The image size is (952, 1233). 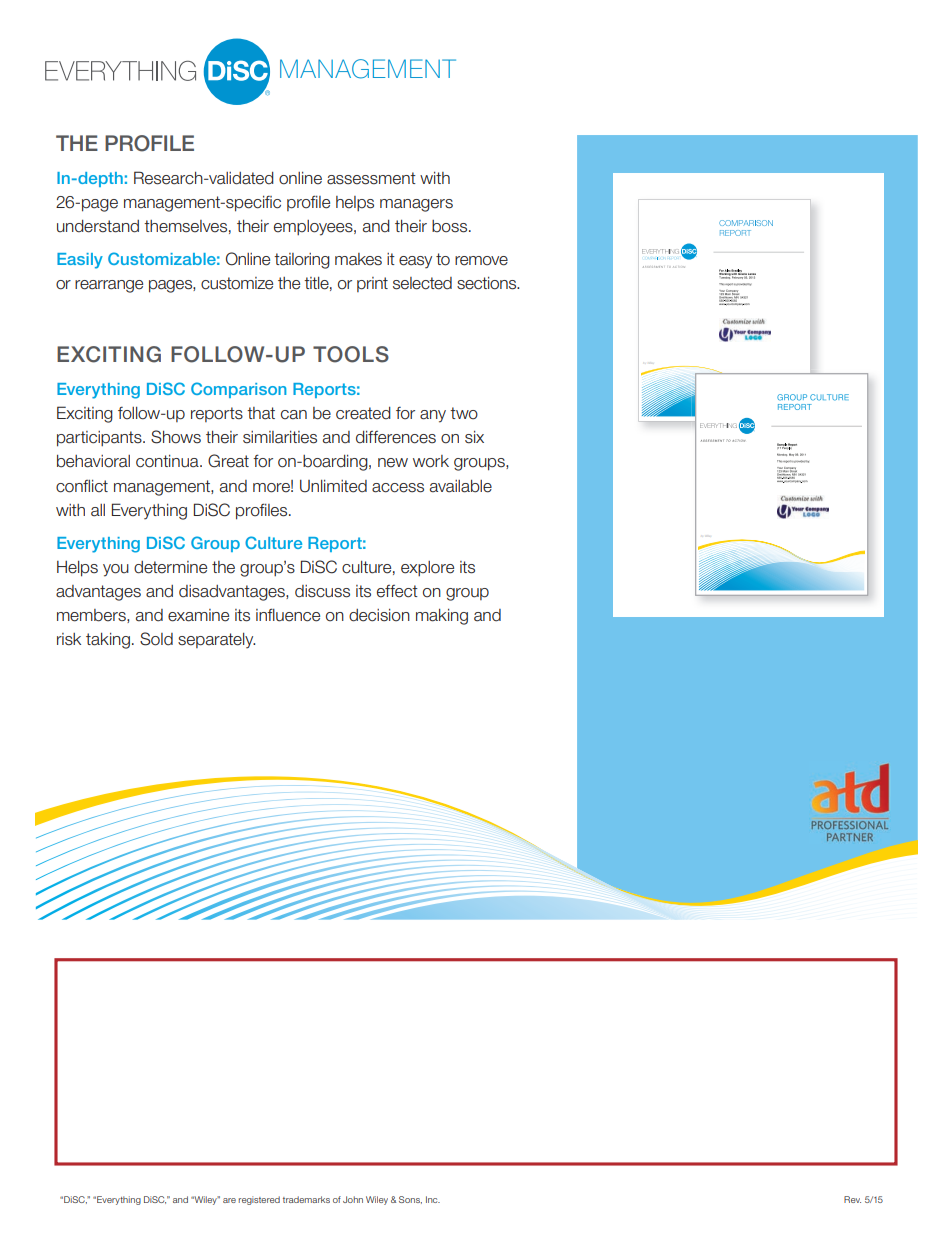 What do you see at coordinates (427, 568) in the screenshot?
I see `explore` at bounding box center [427, 568].
